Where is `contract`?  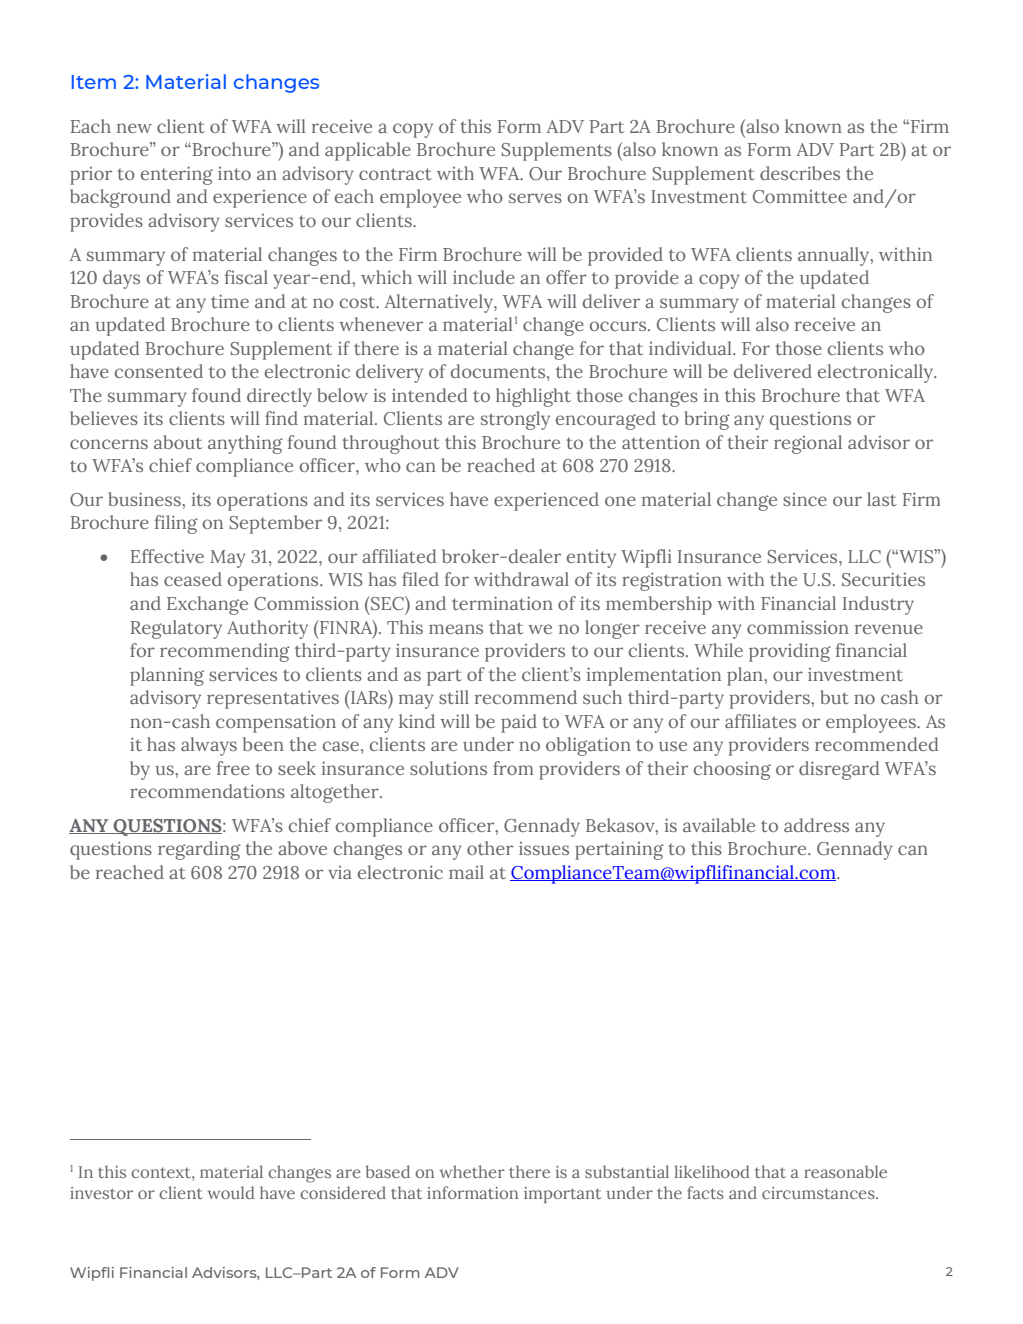
contract is located at coordinates (395, 174).
